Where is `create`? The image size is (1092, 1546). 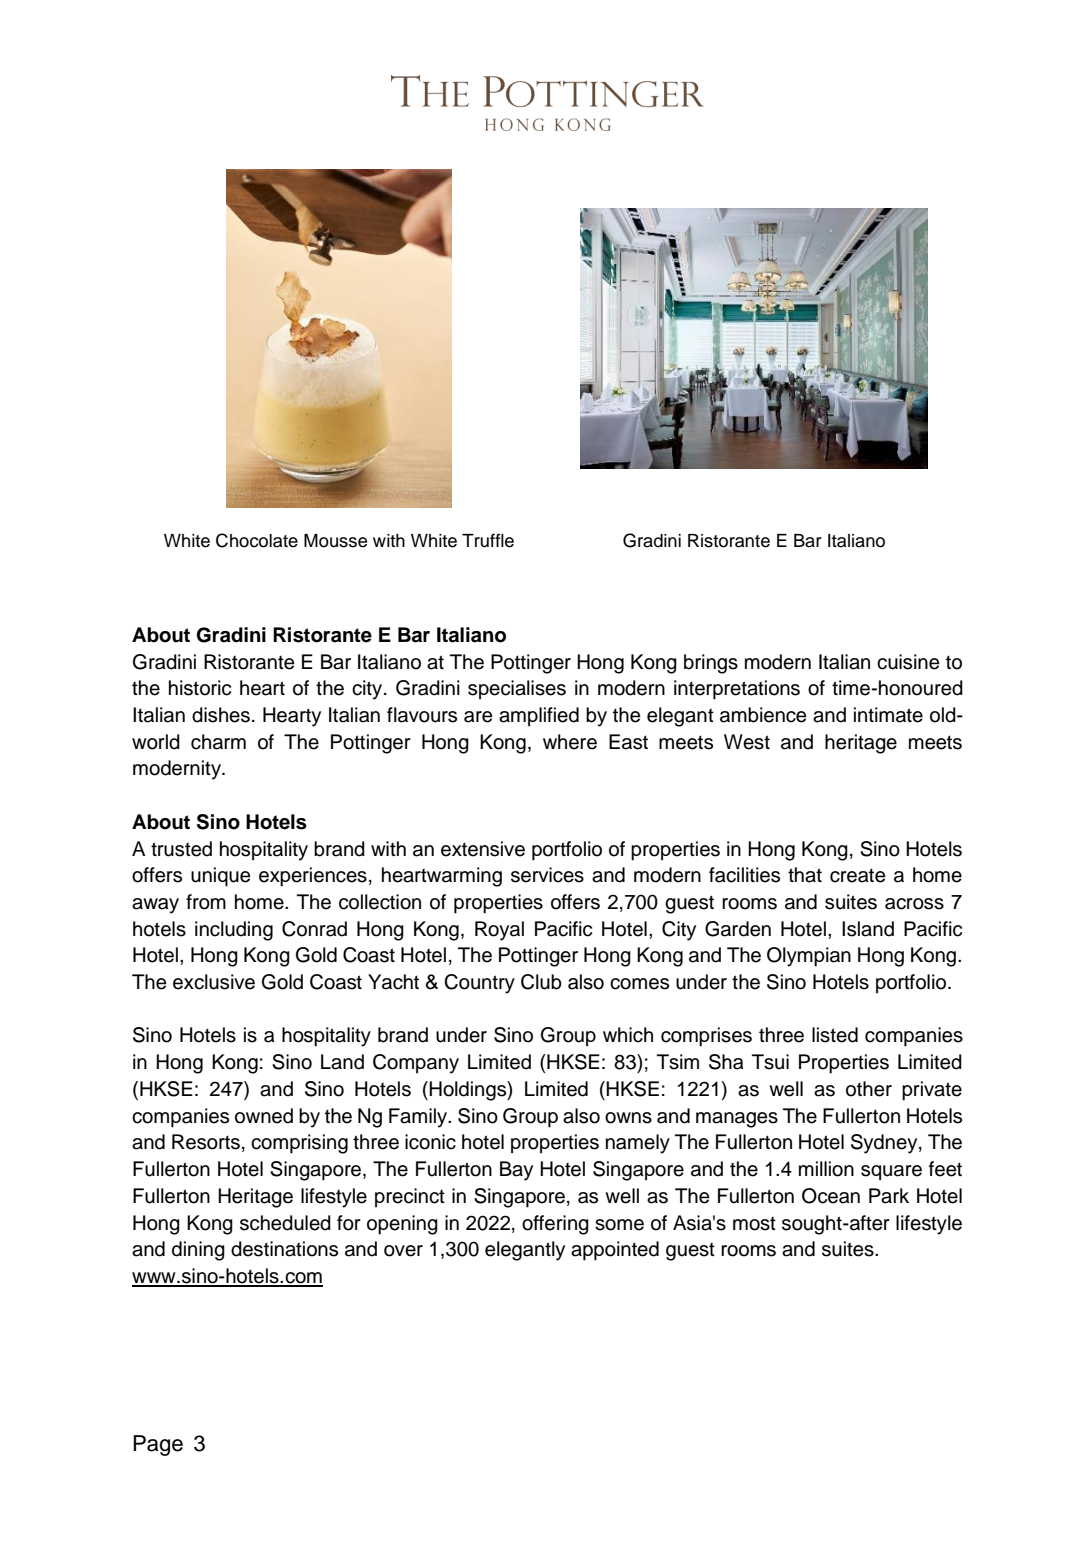
create is located at coordinates (857, 875).
